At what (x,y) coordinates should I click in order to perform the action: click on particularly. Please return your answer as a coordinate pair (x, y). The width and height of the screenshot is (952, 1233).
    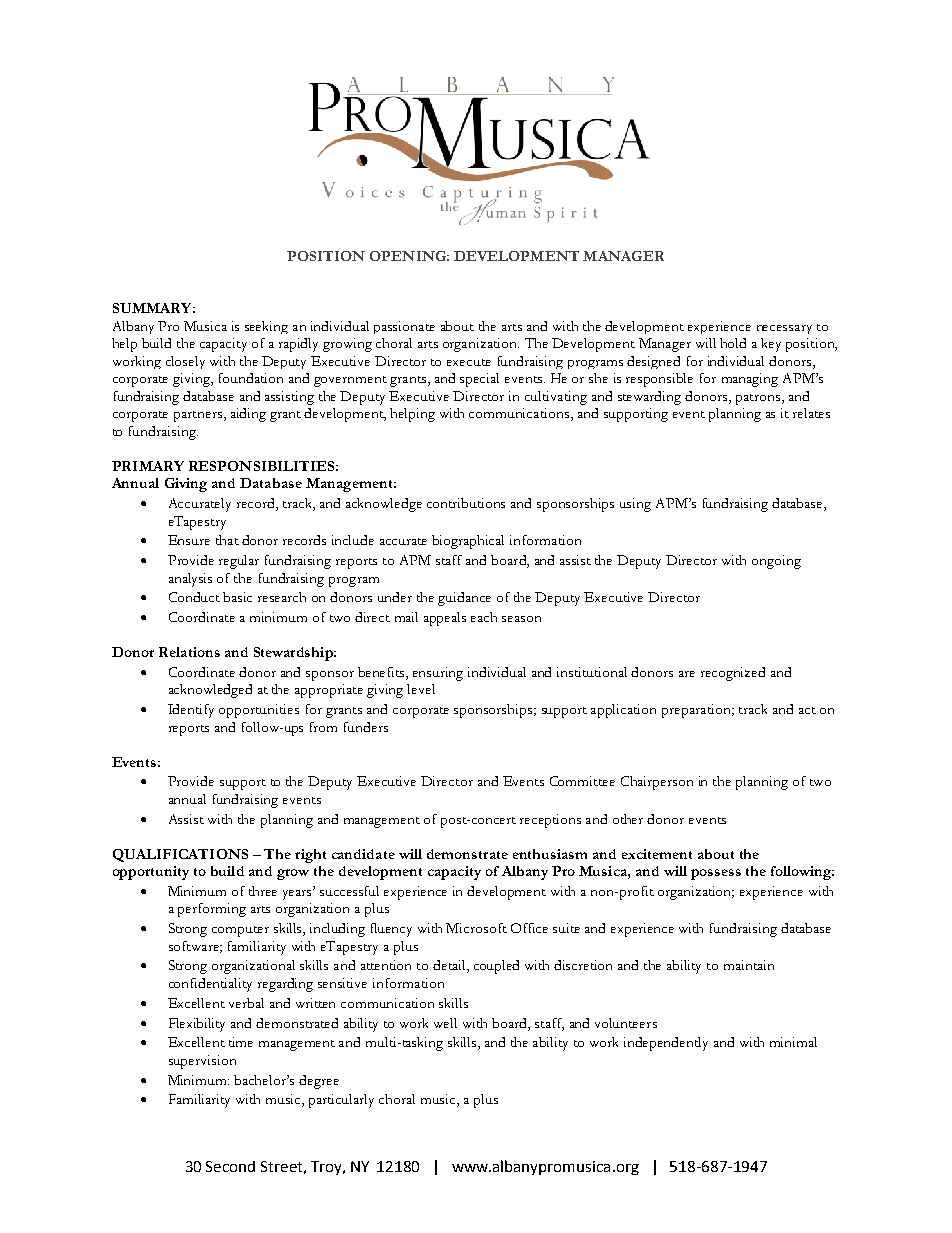
    Looking at the image, I should click on (341, 1101).
